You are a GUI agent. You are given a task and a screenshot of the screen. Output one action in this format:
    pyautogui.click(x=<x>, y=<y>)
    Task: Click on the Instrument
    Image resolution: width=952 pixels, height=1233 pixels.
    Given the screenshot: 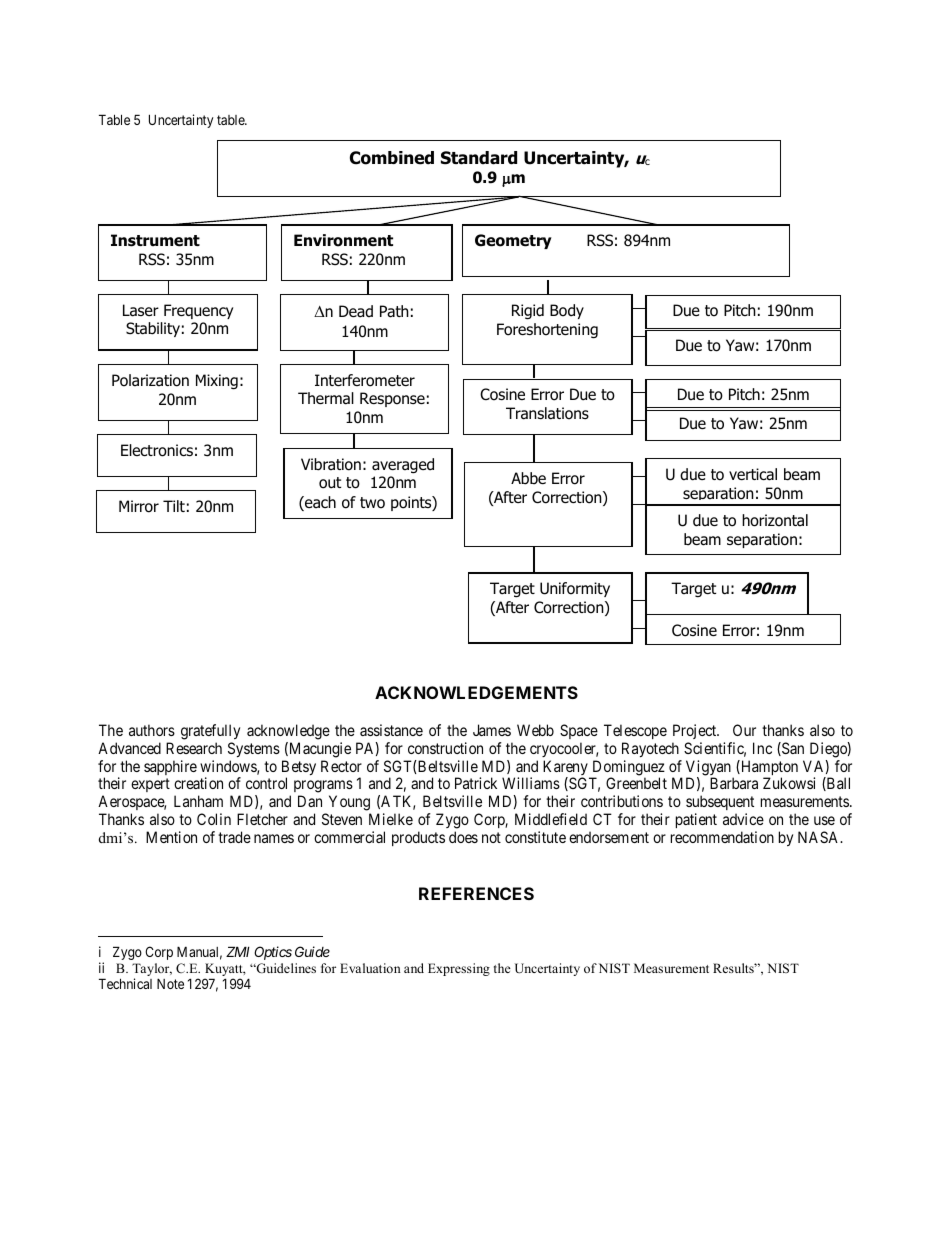 What is the action you would take?
    pyautogui.click(x=155, y=240)
